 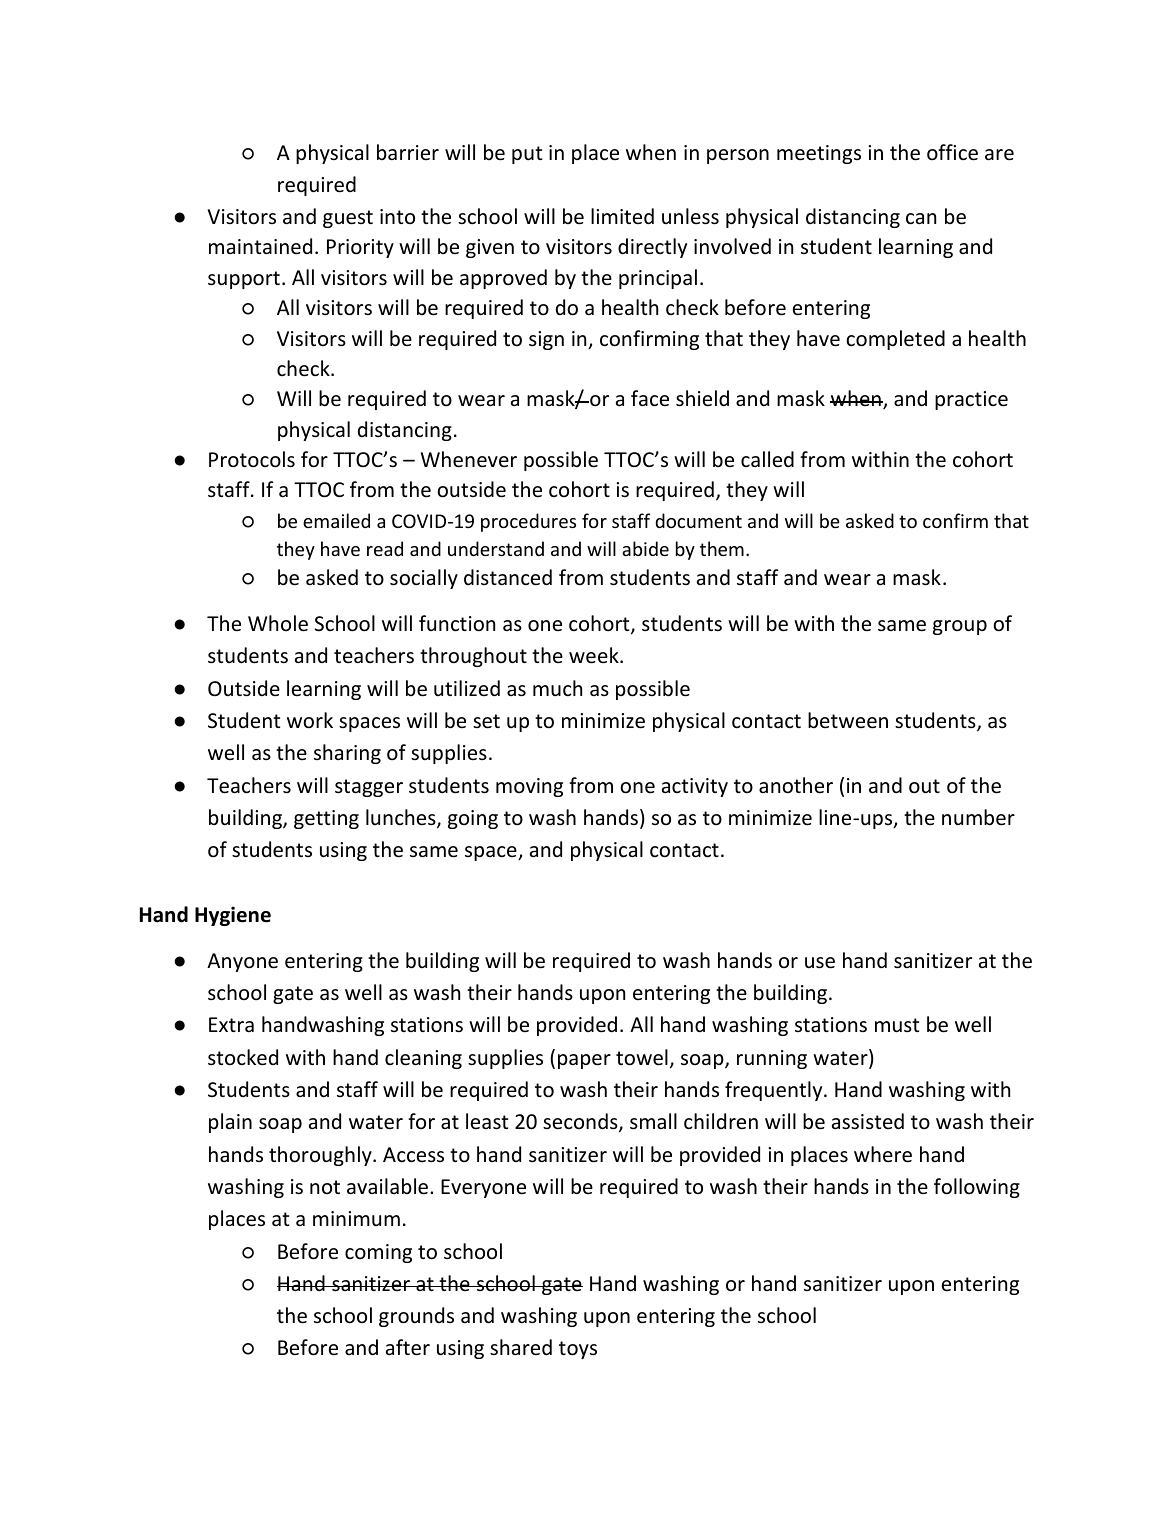 What do you see at coordinates (921, 219) in the screenshot?
I see `can` at bounding box center [921, 219].
